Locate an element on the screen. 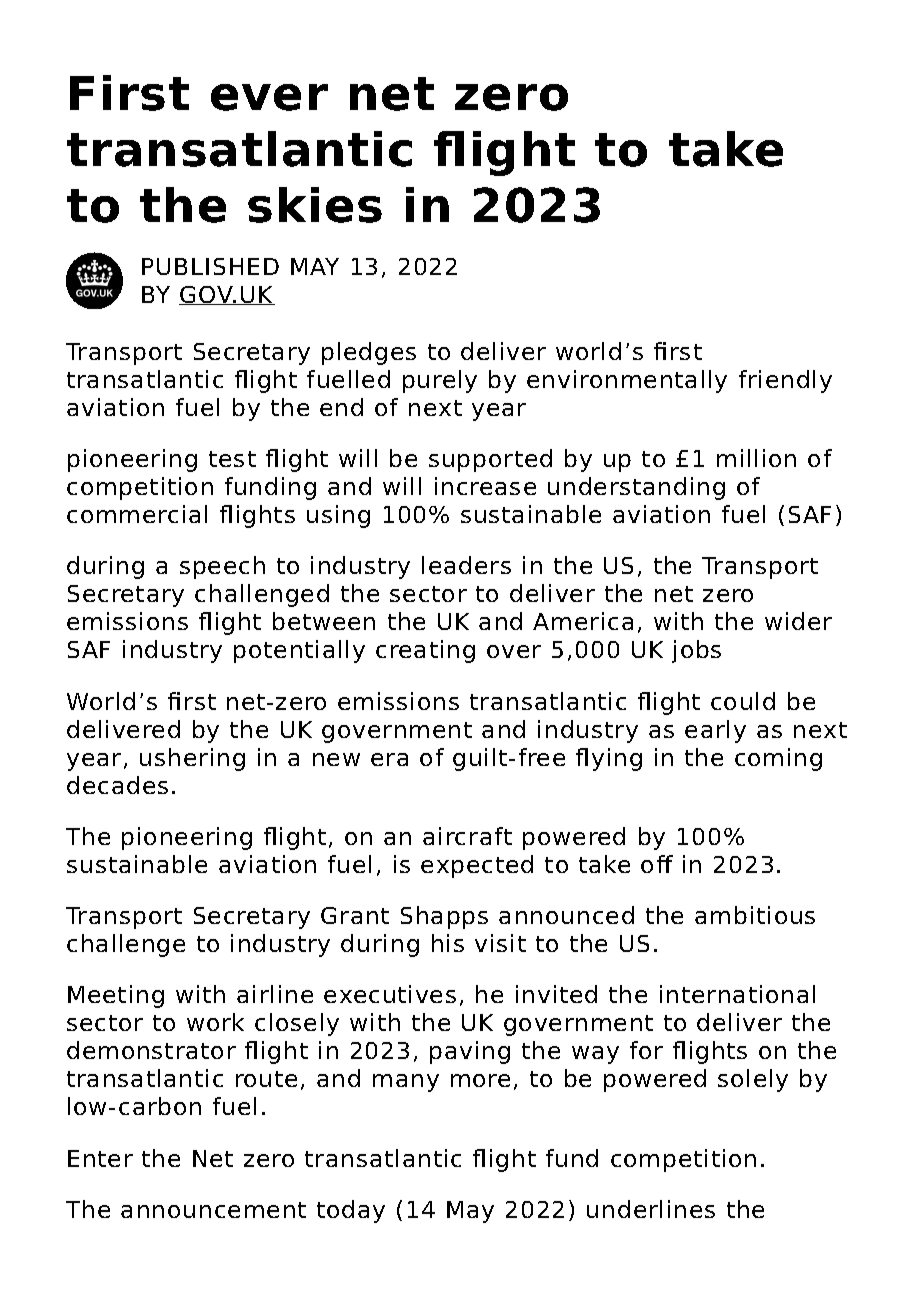  ever is located at coordinates (269, 97).
